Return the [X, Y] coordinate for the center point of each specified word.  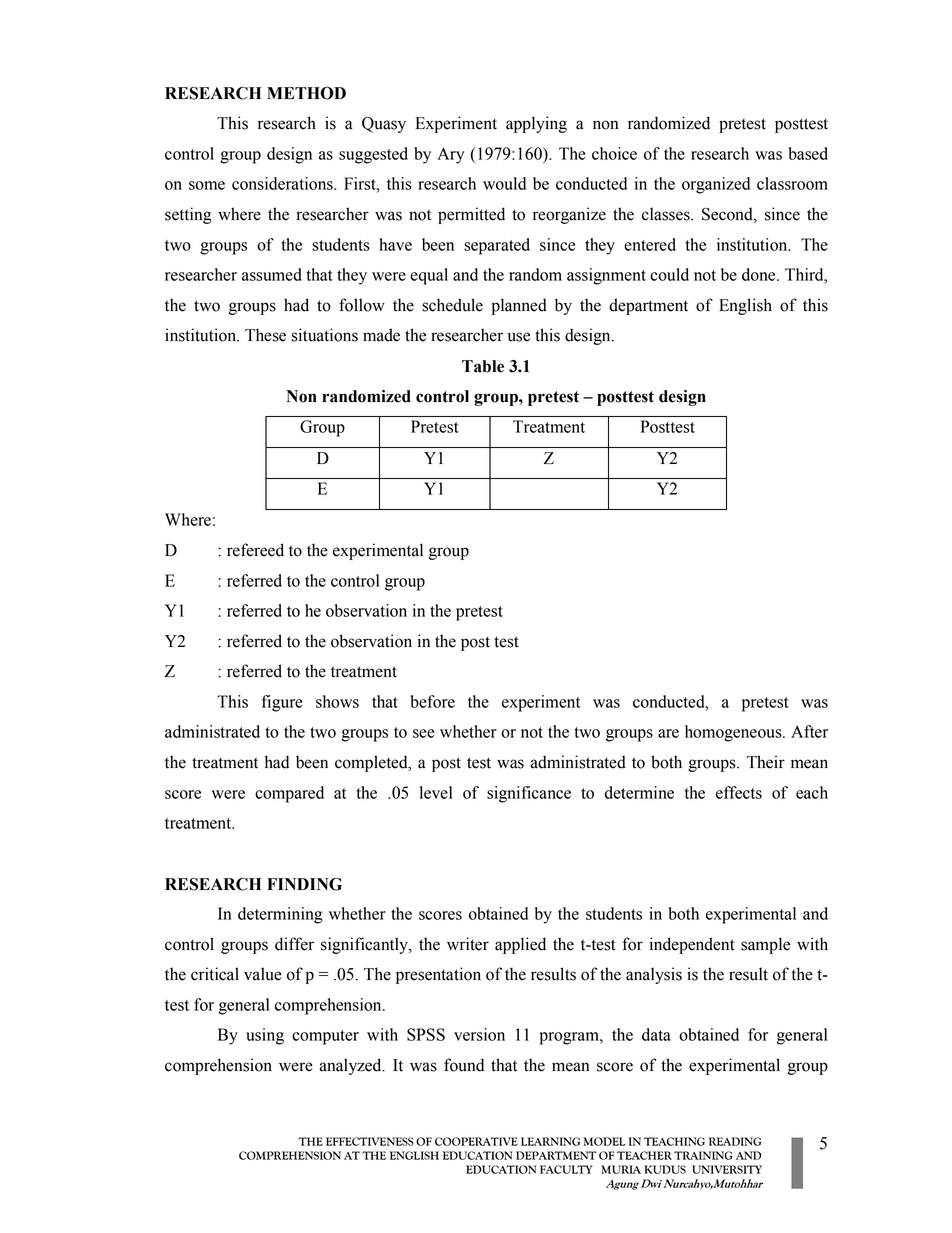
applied [520, 945]
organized [716, 185]
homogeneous [734, 733]
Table [483, 366]
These [265, 335]
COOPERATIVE [476, 1141]
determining [280, 915]
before [433, 701]
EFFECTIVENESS [370, 1141]
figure [282, 703]
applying [536, 124]
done [760, 274]
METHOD [306, 93]
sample [765, 945]
